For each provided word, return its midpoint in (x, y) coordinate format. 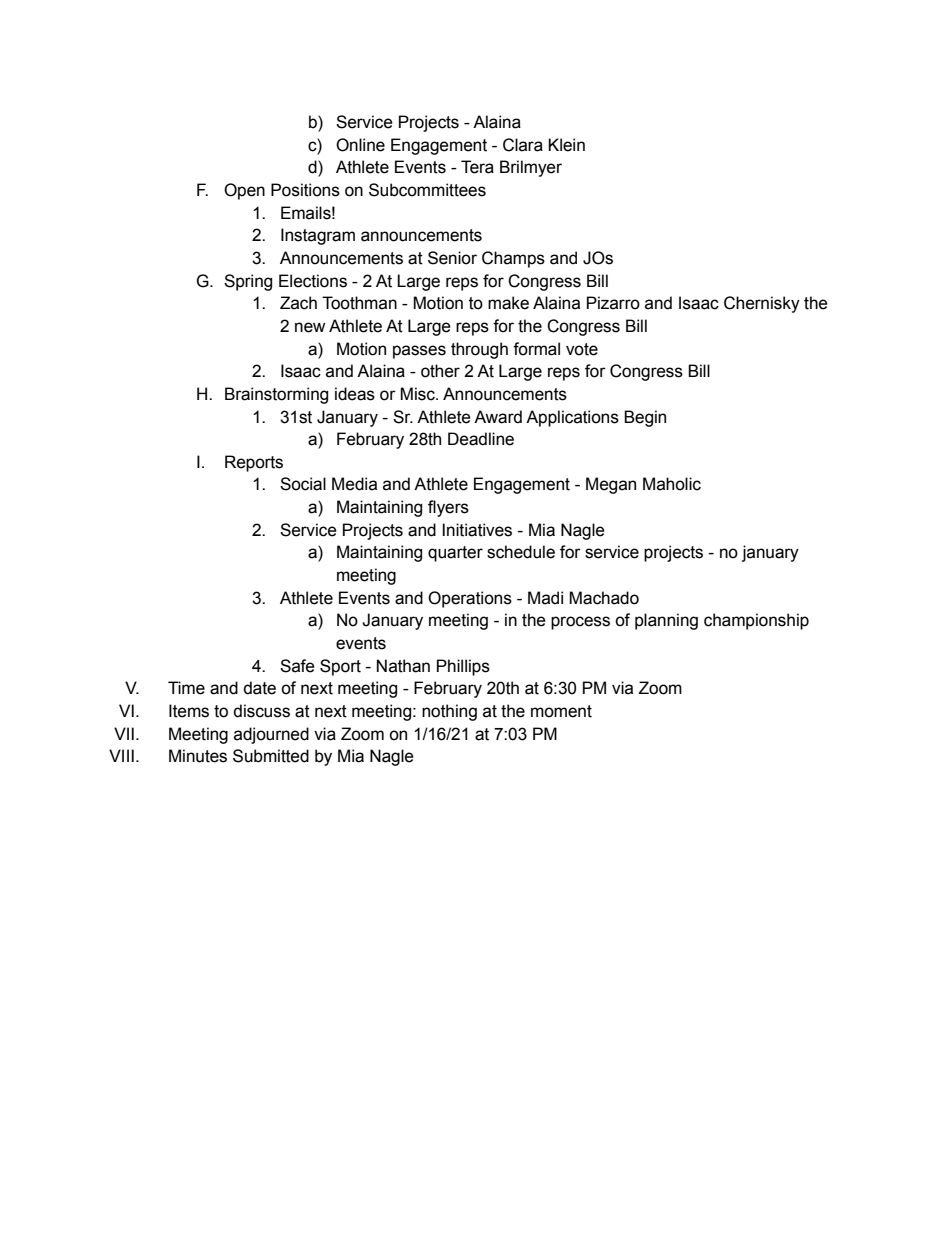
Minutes (198, 756)
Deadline (481, 439)
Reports (254, 463)
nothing (449, 712)
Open (244, 191)
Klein (566, 145)
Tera (477, 167)
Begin (645, 418)
